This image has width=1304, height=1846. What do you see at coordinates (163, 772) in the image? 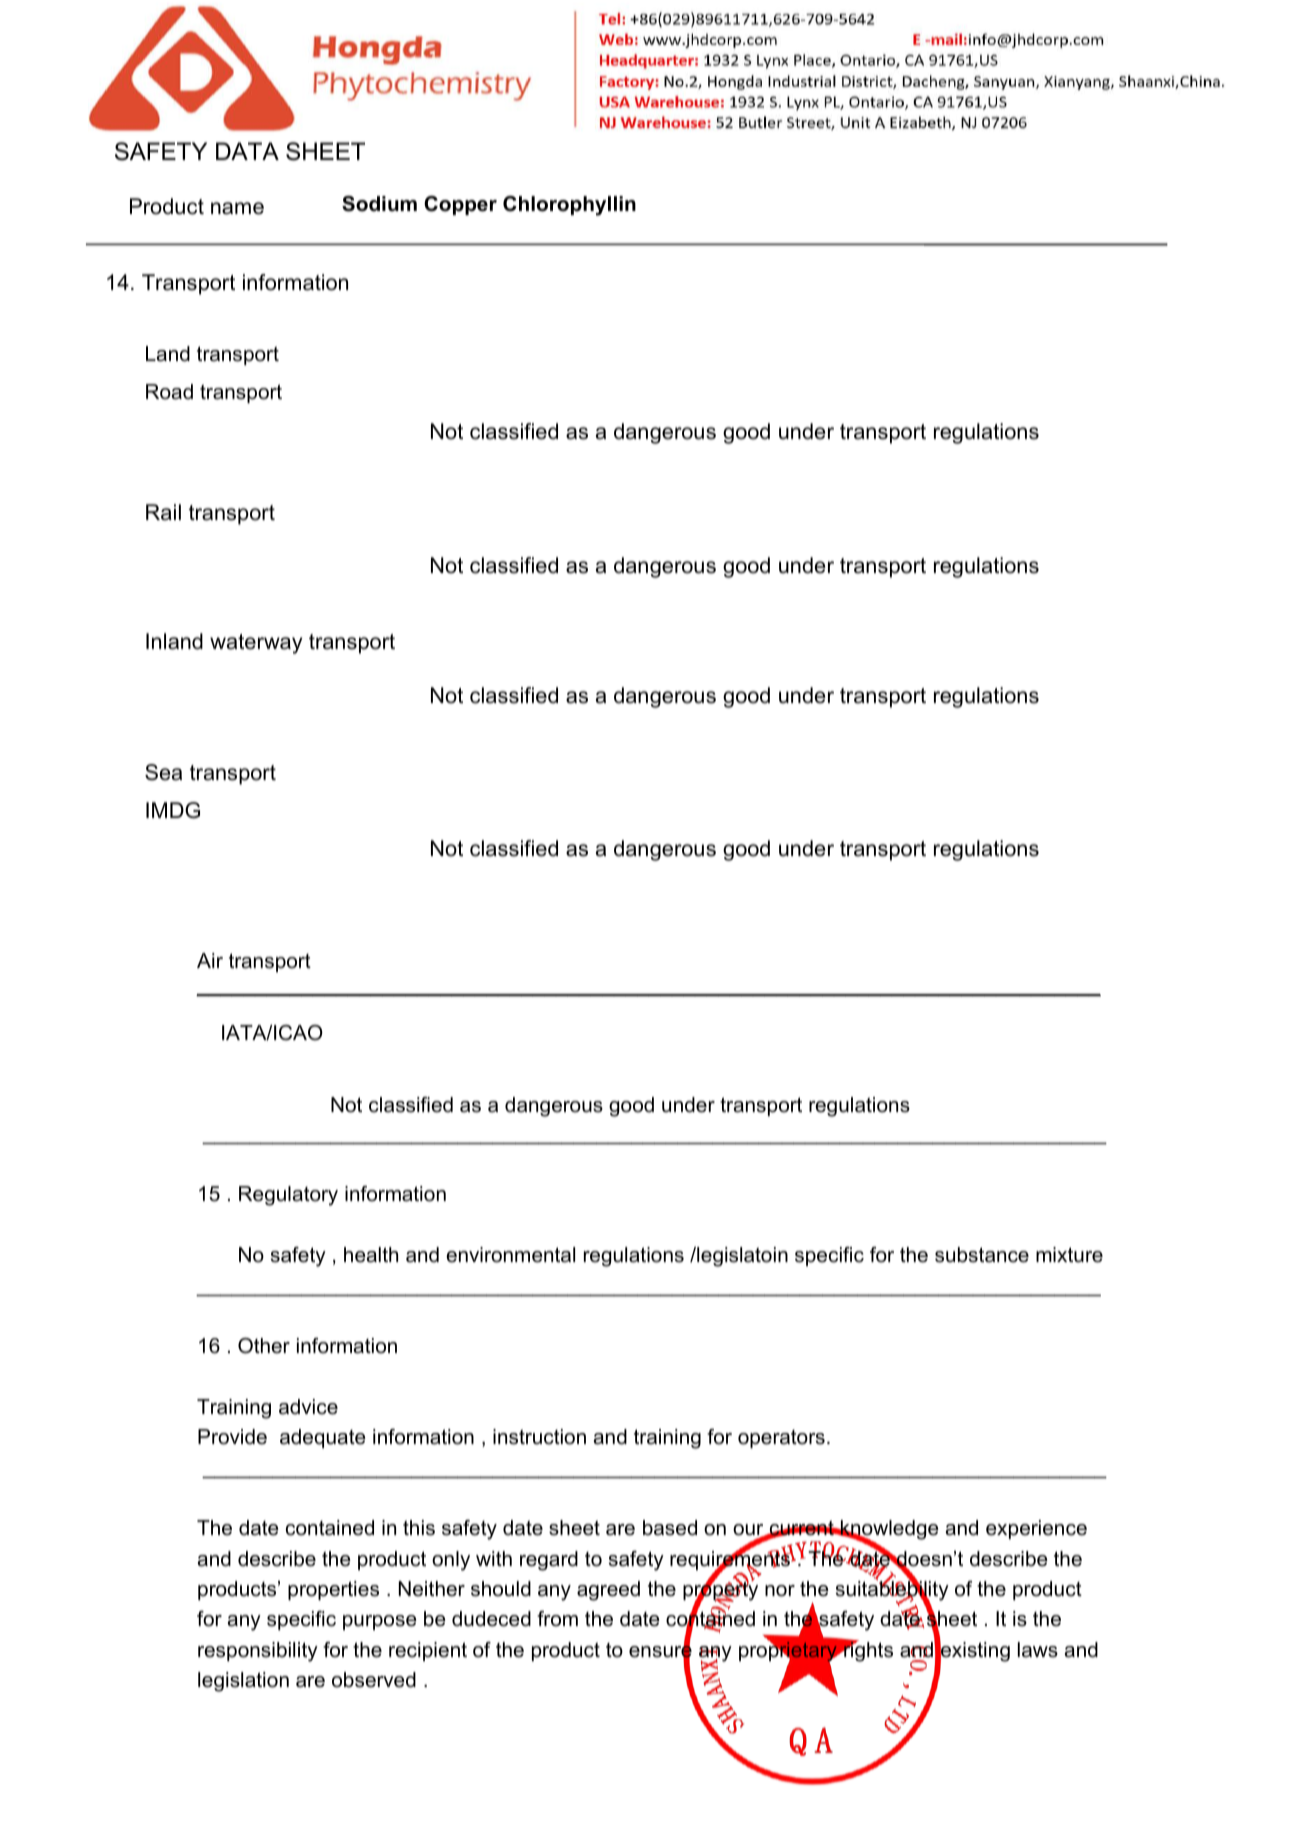
I see `Sea` at bounding box center [163, 772].
